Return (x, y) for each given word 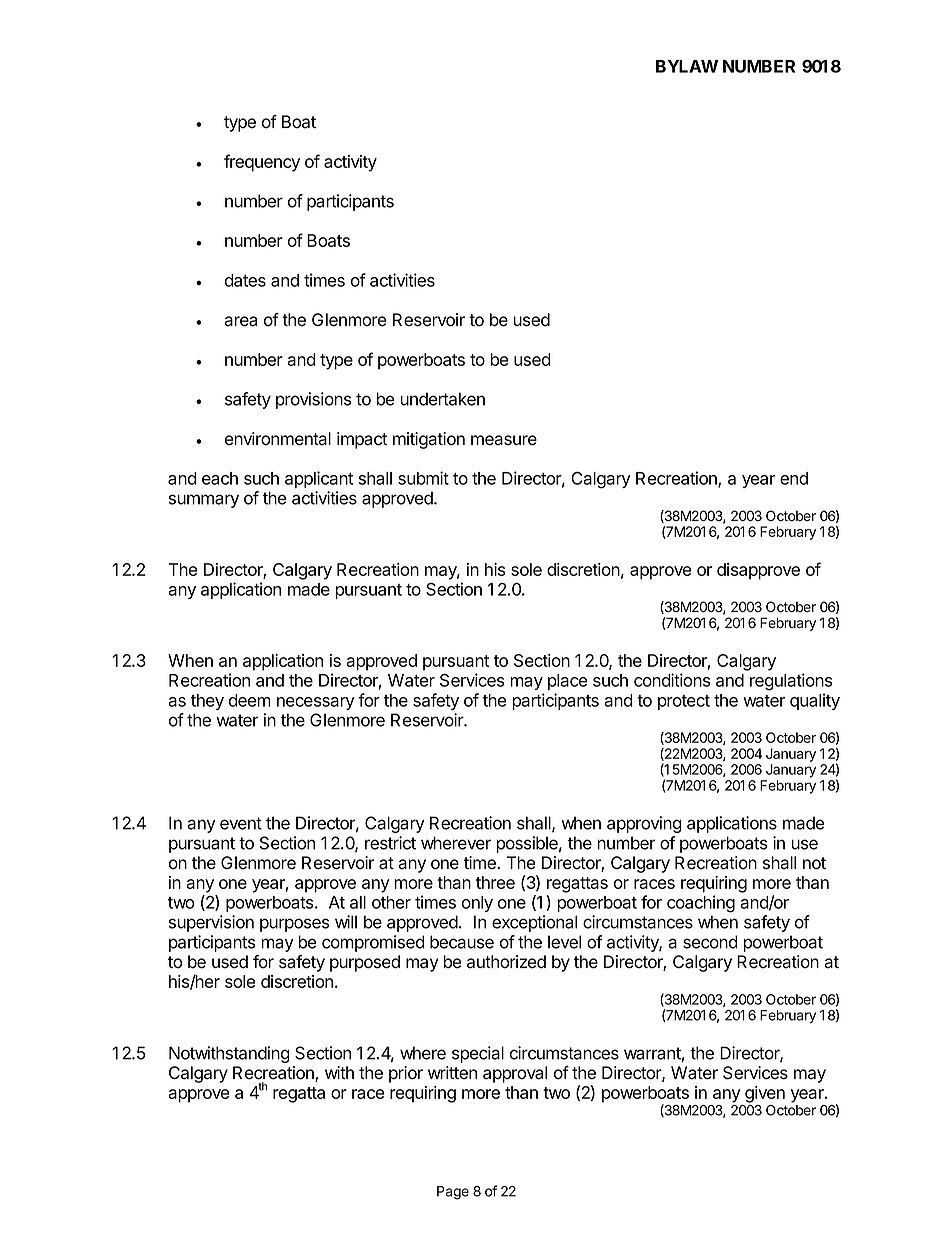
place (568, 682)
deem (250, 700)
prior (406, 1074)
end (794, 478)
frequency (262, 163)
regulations (791, 682)
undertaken (442, 399)
